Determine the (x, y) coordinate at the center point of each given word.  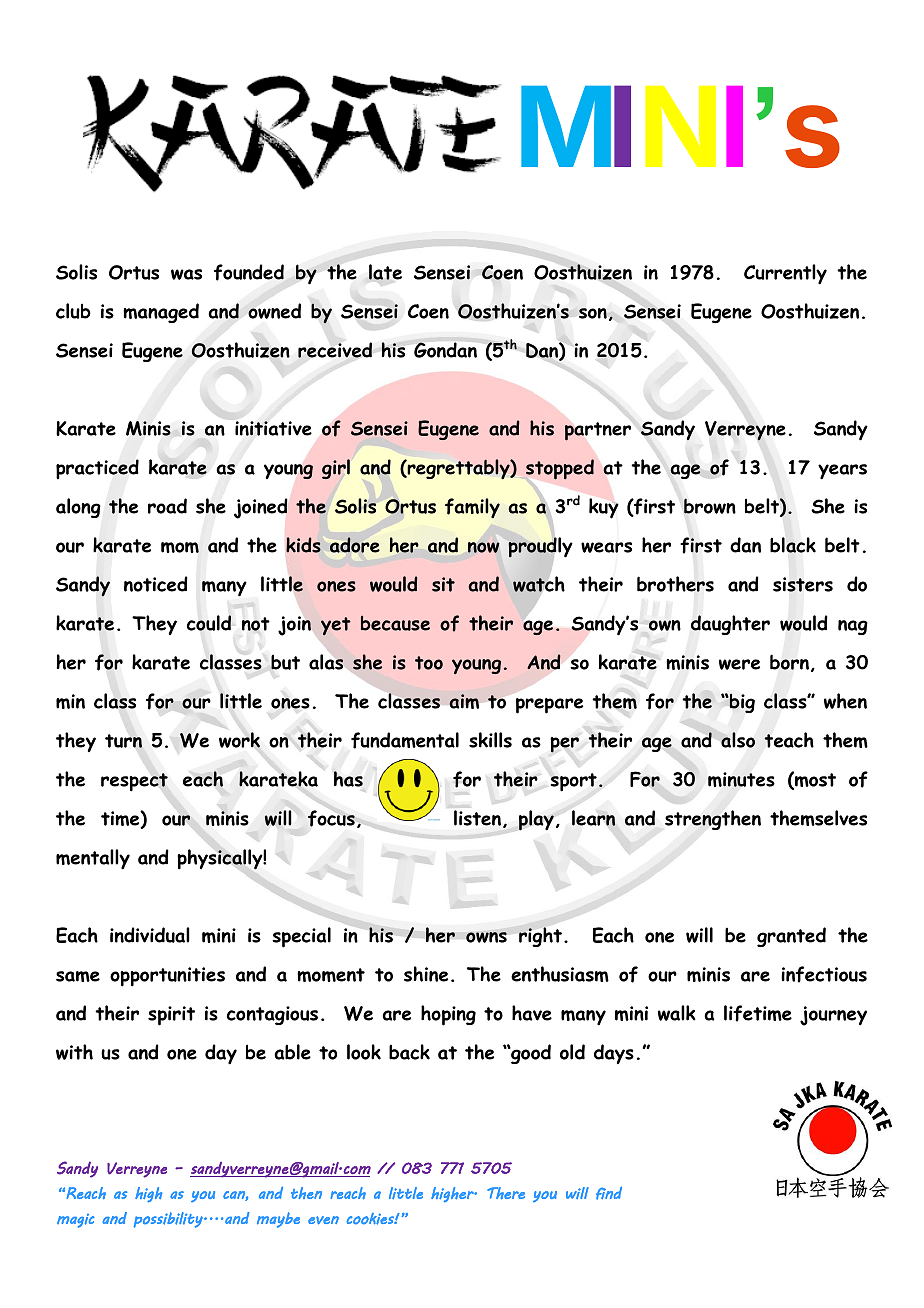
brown (710, 506)
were (739, 664)
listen (477, 818)
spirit (171, 1016)
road (167, 506)
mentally (93, 859)
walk (677, 1013)
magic (75, 1221)
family (472, 508)
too (429, 663)
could (209, 623)
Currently (785, 274)
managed (161, 313)
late (385, 272)
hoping (448, 1015)
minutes (741, 779)
